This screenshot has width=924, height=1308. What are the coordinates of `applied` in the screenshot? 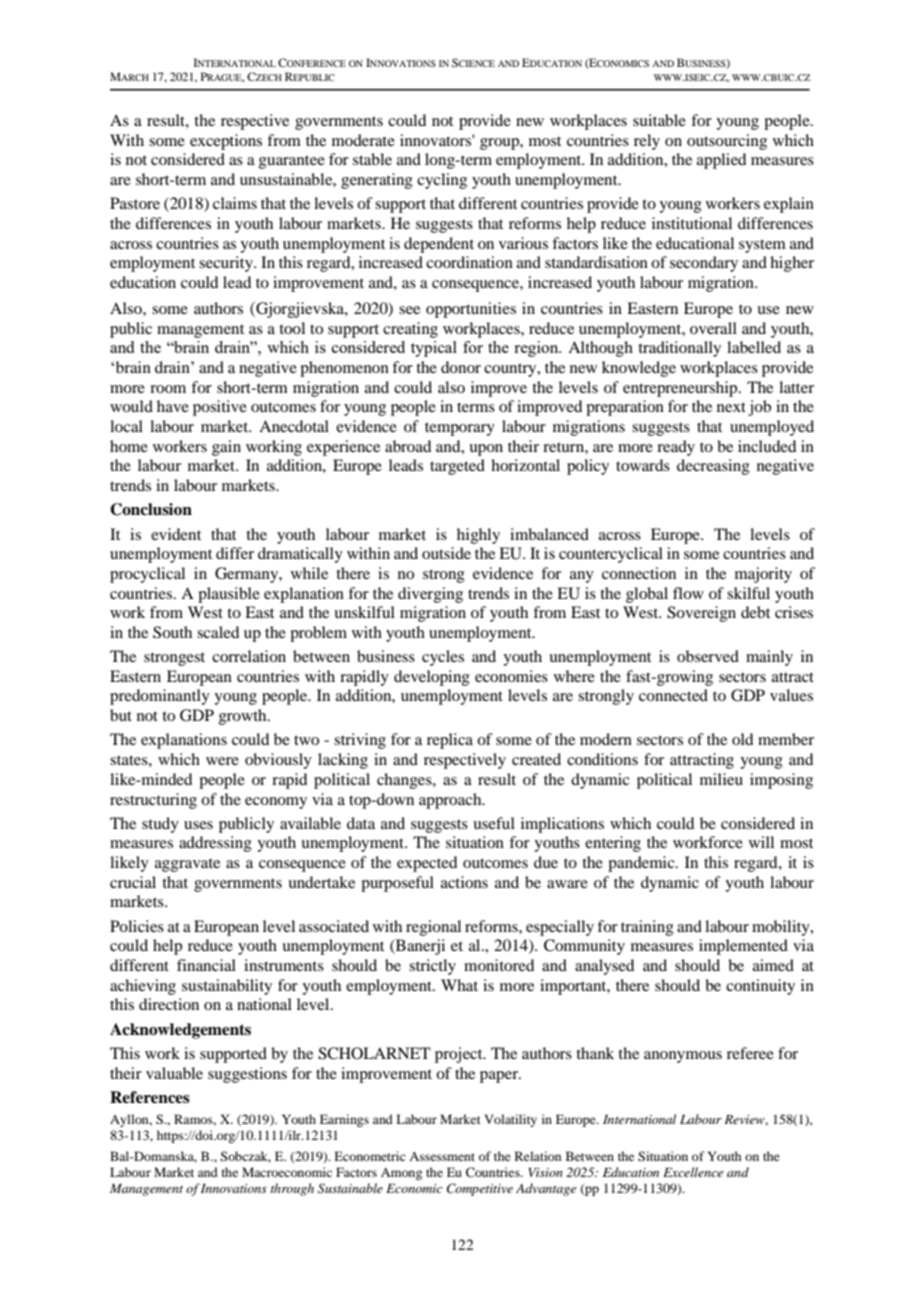 It's located at (721, 161).
